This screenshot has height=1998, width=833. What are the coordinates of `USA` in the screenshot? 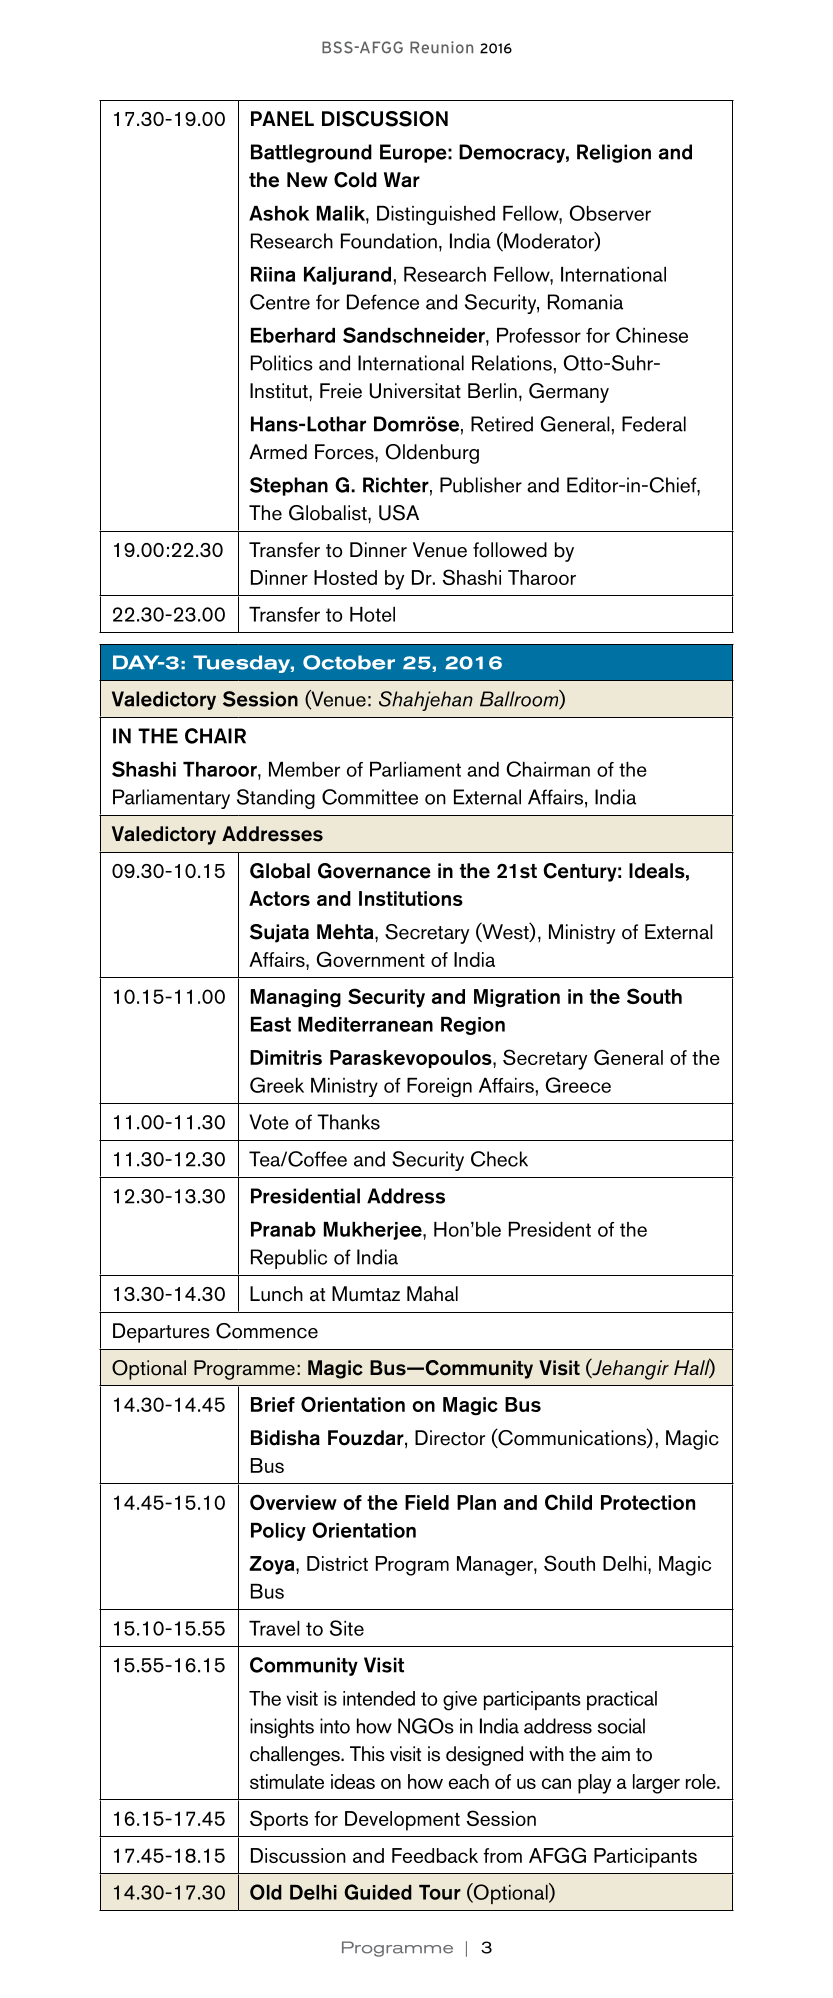 It's located at (399, 513).
